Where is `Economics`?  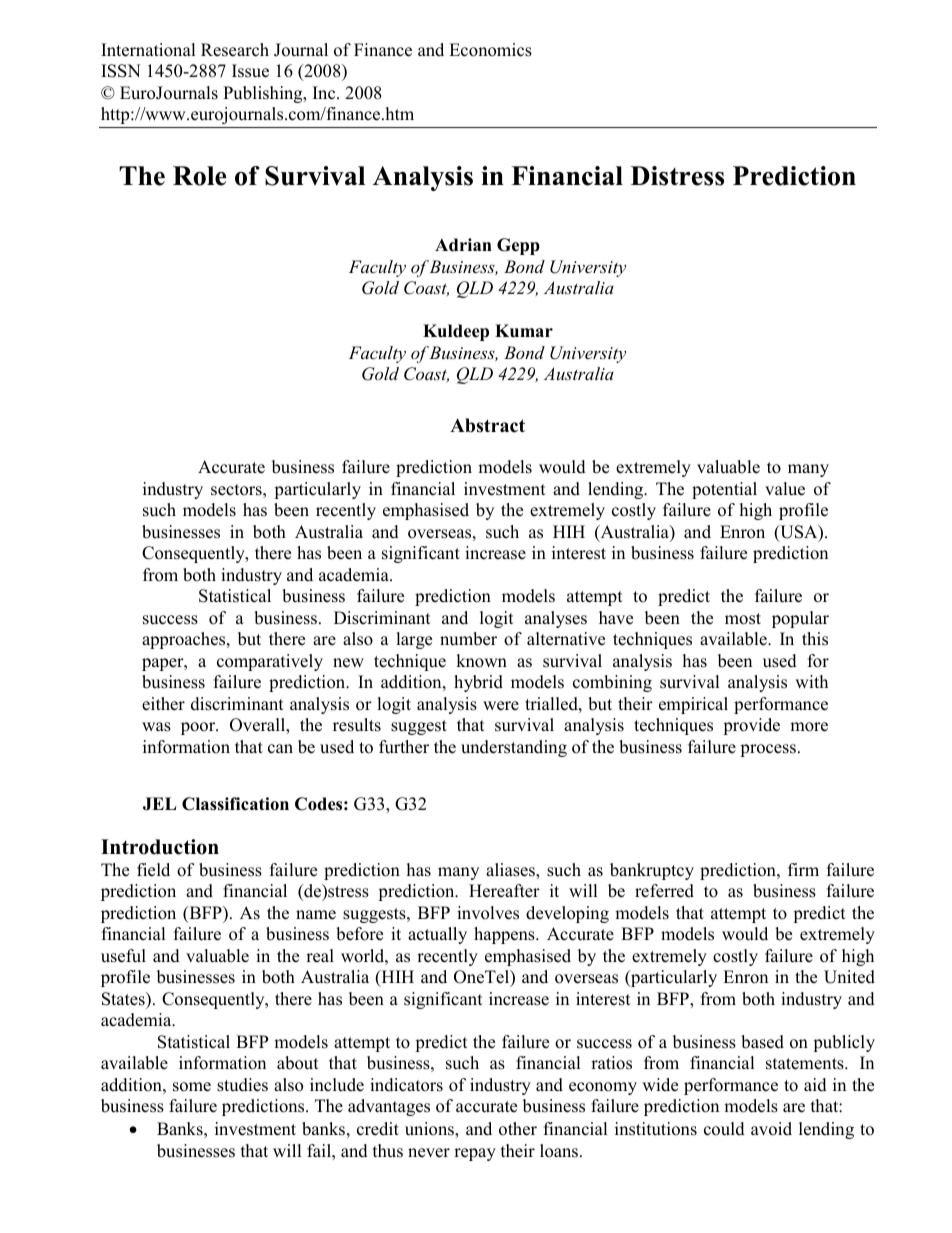
Economics is located at coordinates (490, 50).
